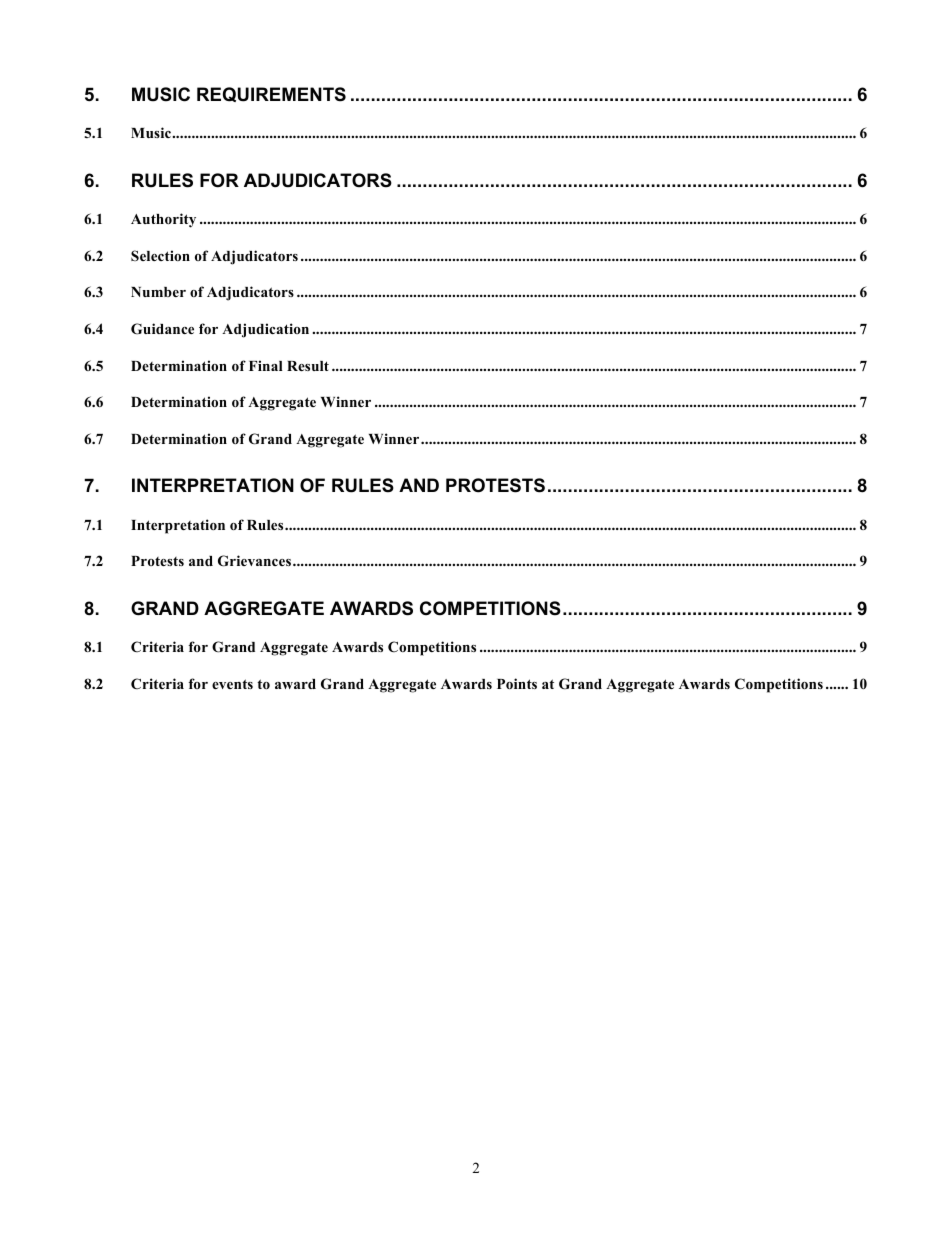  What do you see at coordinates (162, 329) in the screenshot?
I see `Guidance` at bounding box center [162, 329].
